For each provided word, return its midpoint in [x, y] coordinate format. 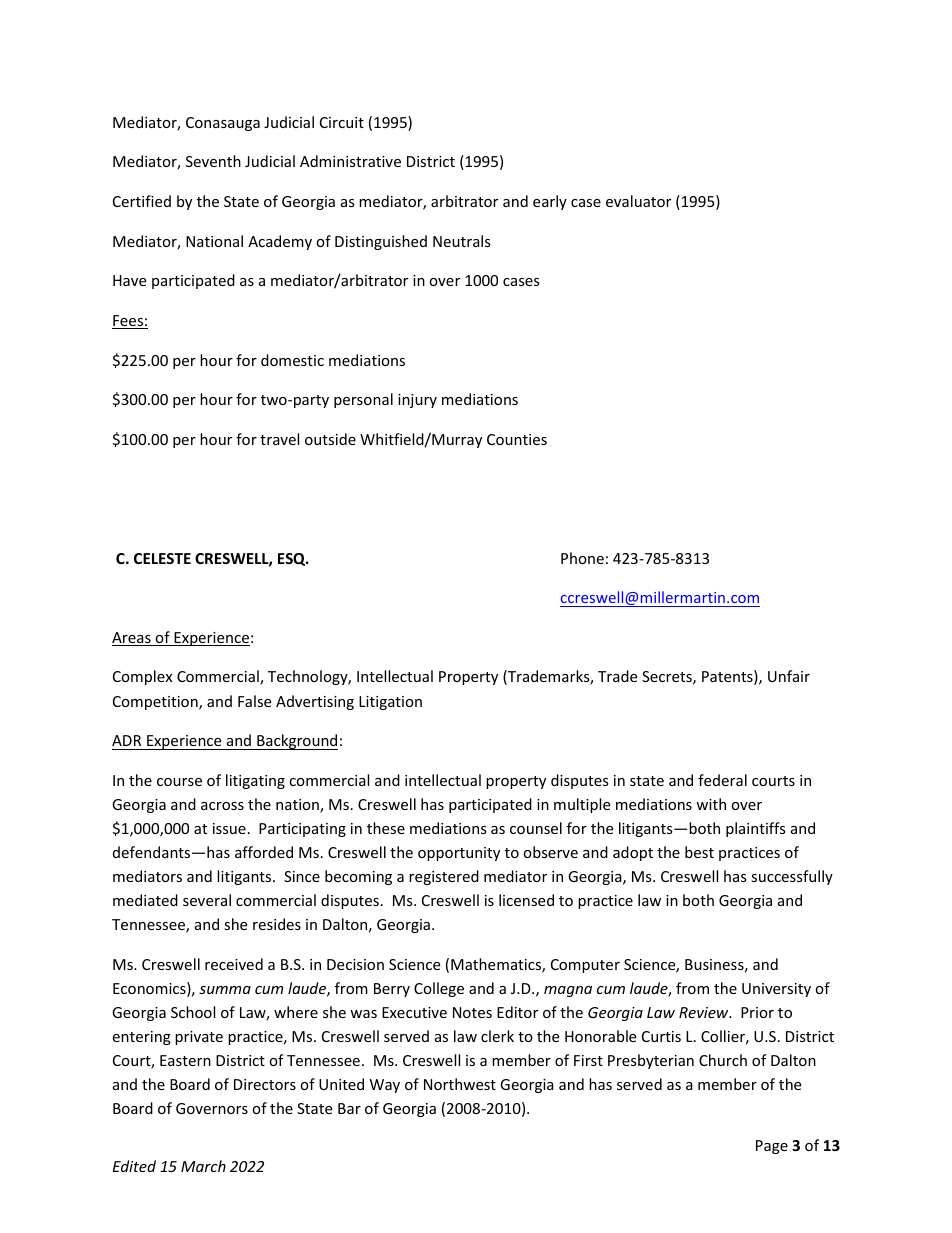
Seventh [213, 161]
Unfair [789, 676]
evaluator [638, 201]
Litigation [390, 703]
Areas [132, 639]
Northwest [460, 1084]
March [203, 1166]
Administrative [350, 161]
